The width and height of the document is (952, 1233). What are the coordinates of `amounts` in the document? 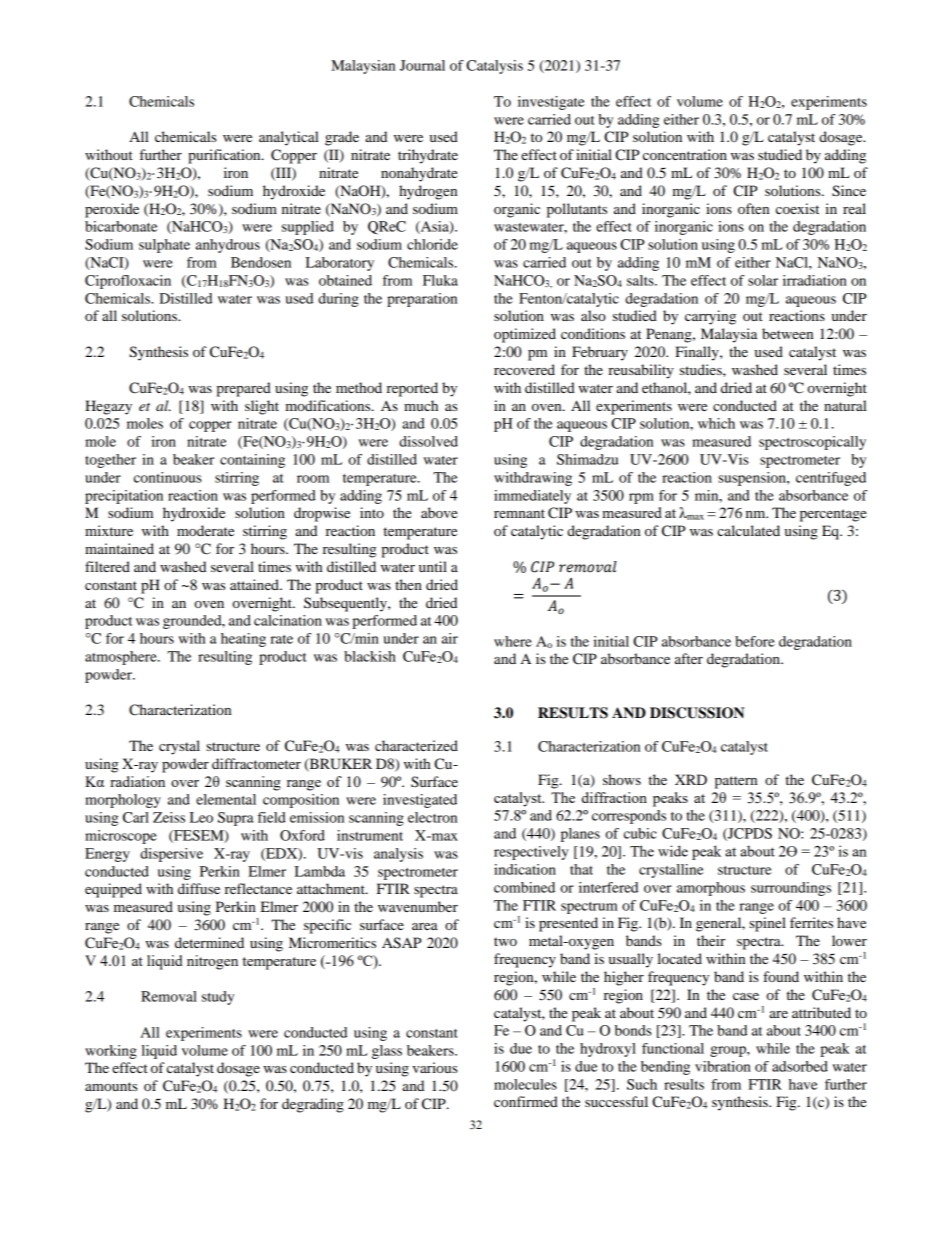 It's located at (111, 1086).
